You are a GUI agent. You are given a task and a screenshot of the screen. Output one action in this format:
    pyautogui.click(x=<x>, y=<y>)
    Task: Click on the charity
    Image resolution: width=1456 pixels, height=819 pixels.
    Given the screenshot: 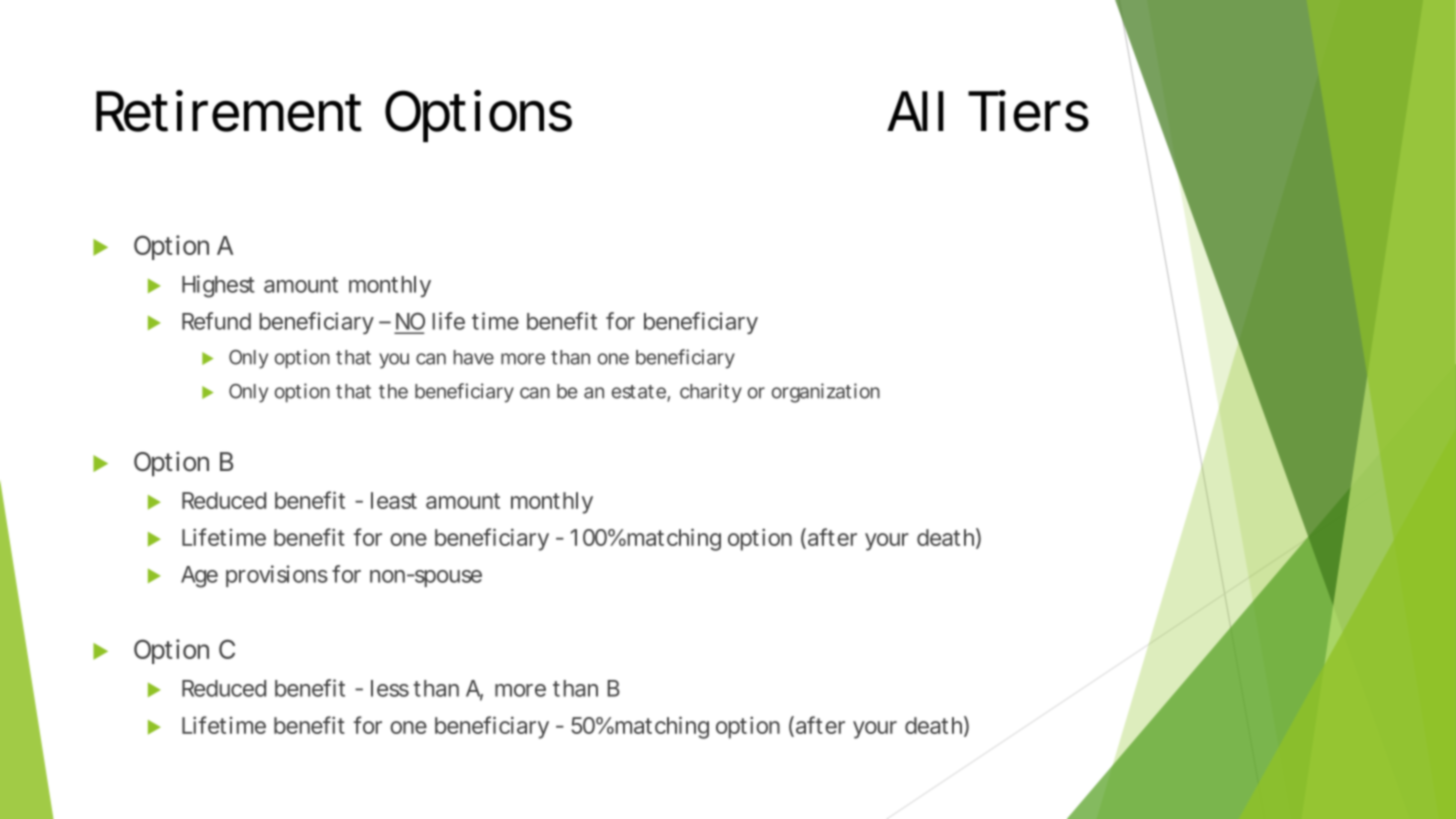 What is the action you would take?
    pyautogui.click(x=711, y=393)
